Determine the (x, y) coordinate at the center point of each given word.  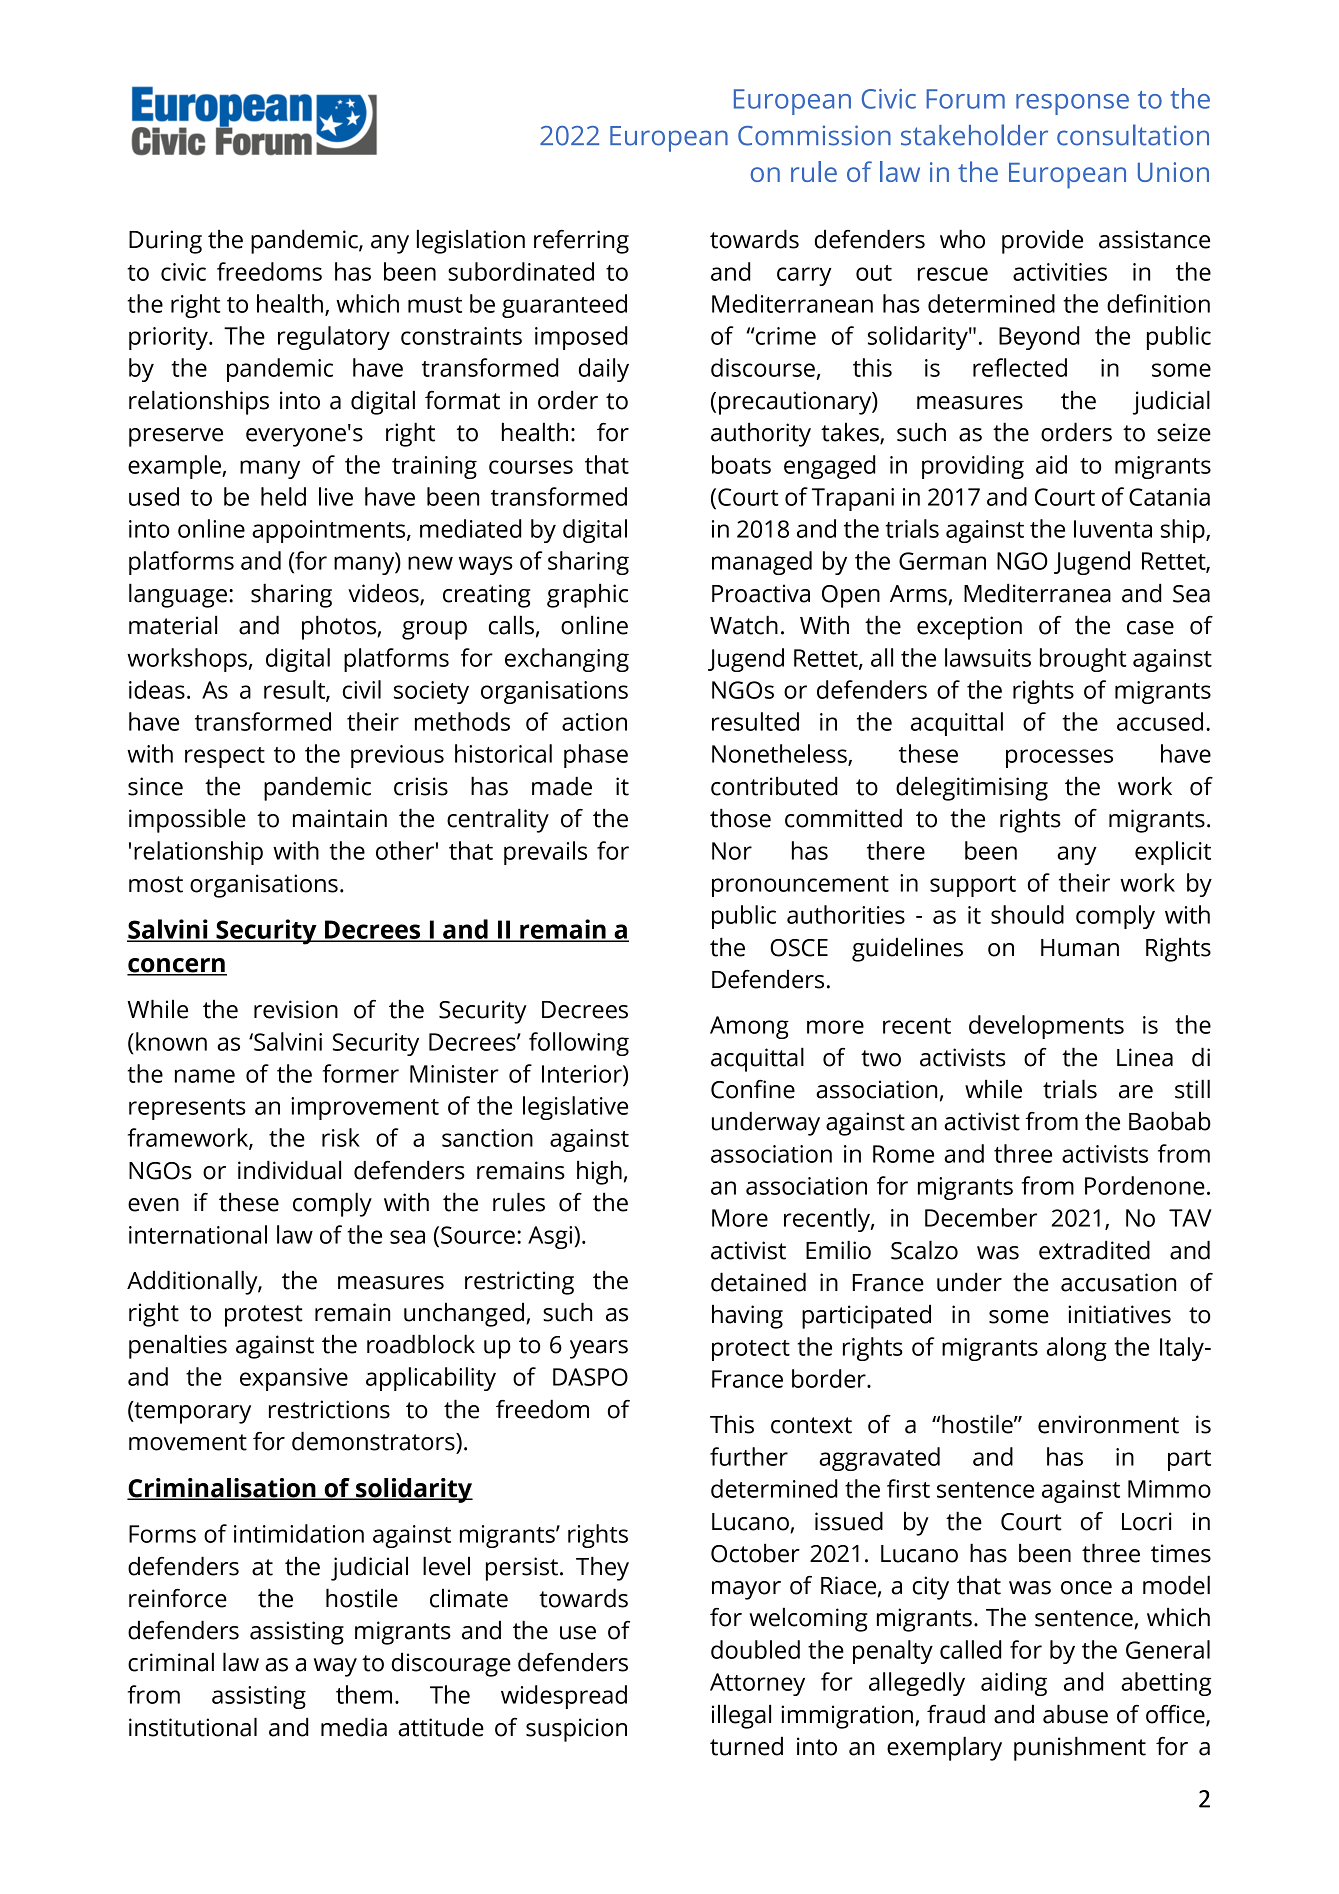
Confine (753, 1089)
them (364, 1694)
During (165, 242)
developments (1046, 1027)
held (283, 496)
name (205, 1076)
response (1072, 104)
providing (973, 467)
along (1077, 1349)
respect (225, 757)
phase (596, 756)
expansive (294, 1379)
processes (1059, 758)
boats (741, 464)
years (599, 1349)
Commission (814, 135)
